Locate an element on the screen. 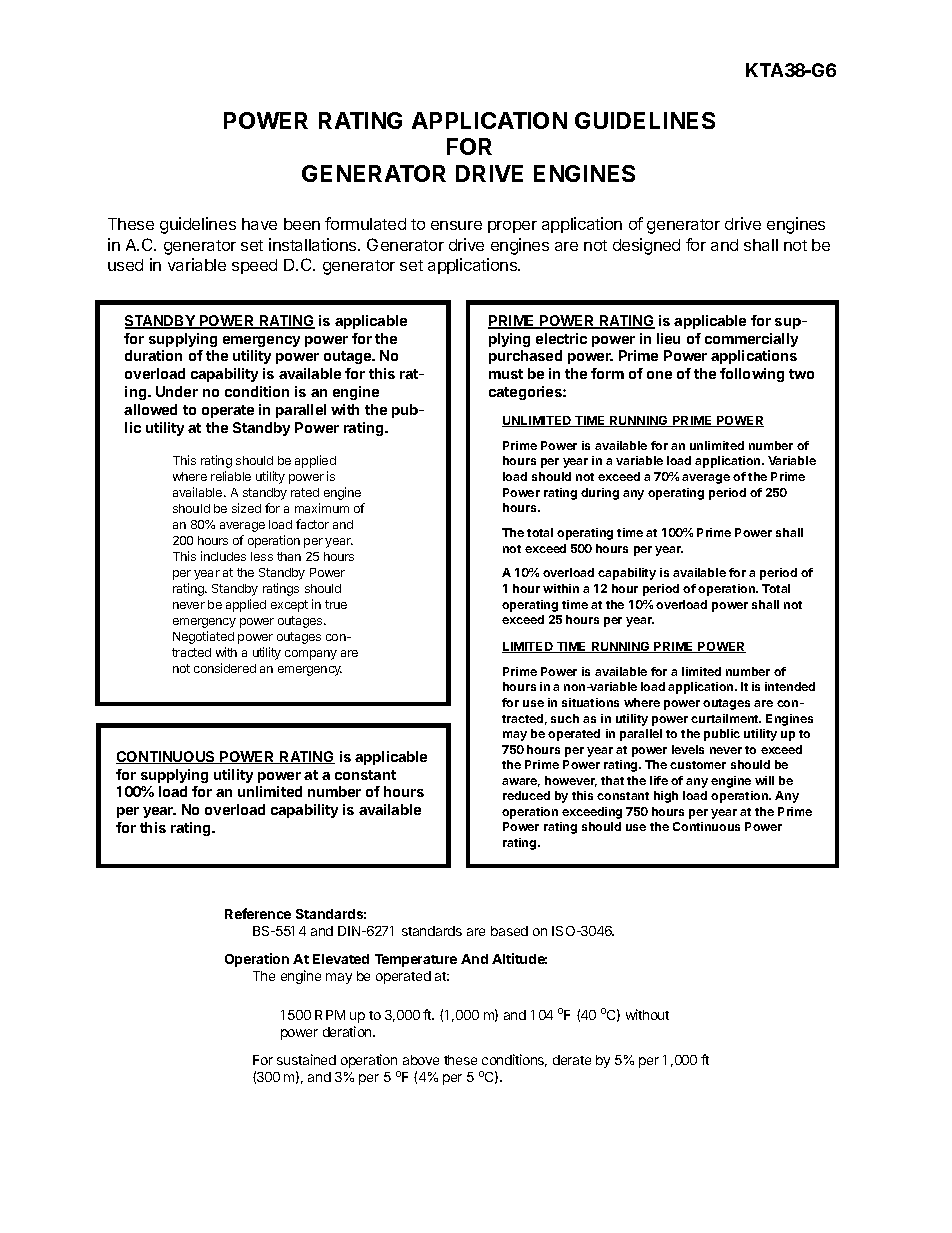  Negotiated is located at coordinates (203, 637).
